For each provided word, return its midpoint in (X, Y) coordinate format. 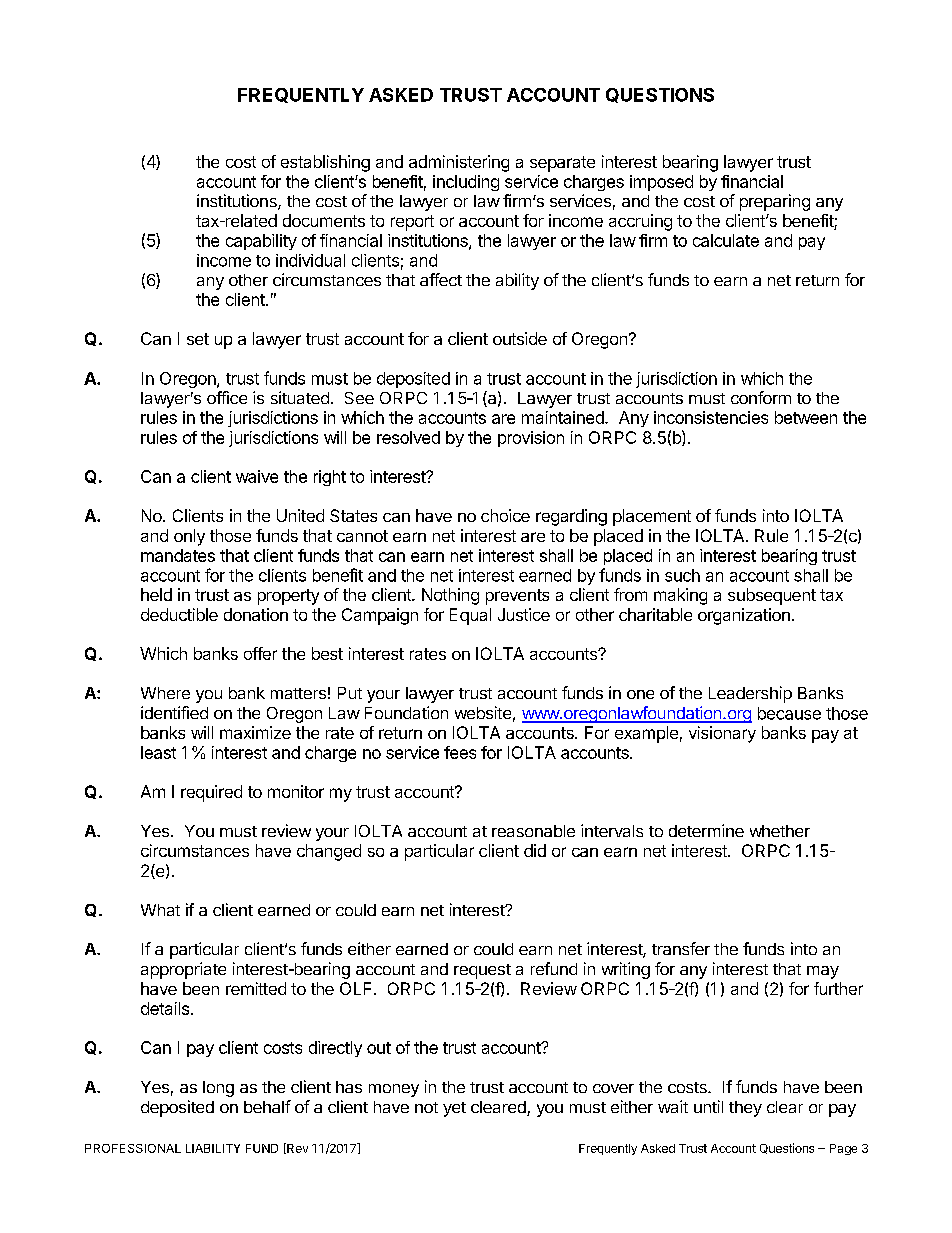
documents (324, 220)
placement (652, 517)
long (218, 1089)
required (211, 793)
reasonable (533, 831)
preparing (775, 202)
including (466, 183)
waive (257, 476)
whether (780, 831)
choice (505, 515)
